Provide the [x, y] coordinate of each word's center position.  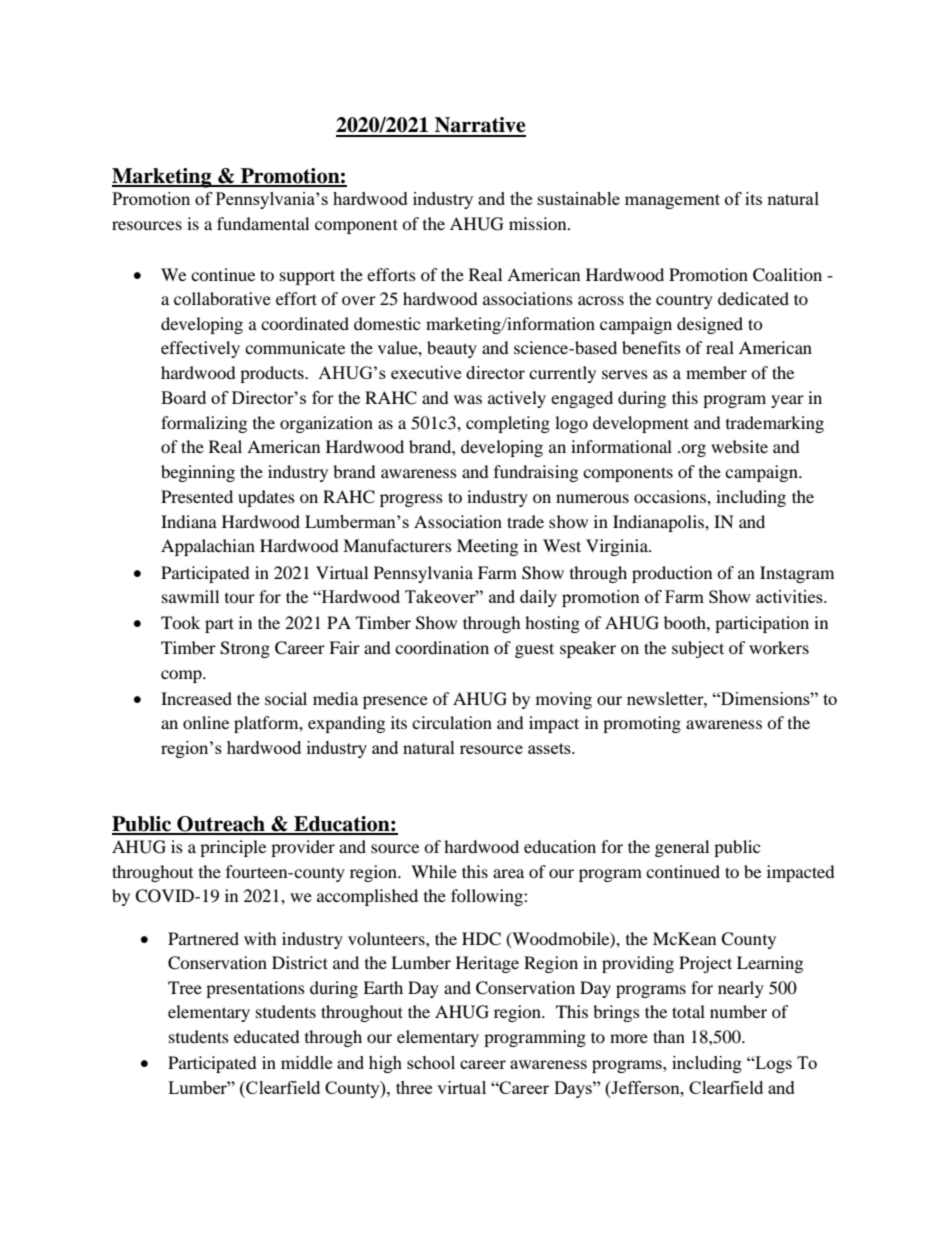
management [672, 201]
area [508, 873]
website [739, 446]
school [431, 1062]
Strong [245, 649]
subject [698, 649]
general [682, 848]
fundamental [263, 223]
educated [267, 1036]
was [468, 399]
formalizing [204, 424]
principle [233, 848]
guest [534, 650]
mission [539, 223]
